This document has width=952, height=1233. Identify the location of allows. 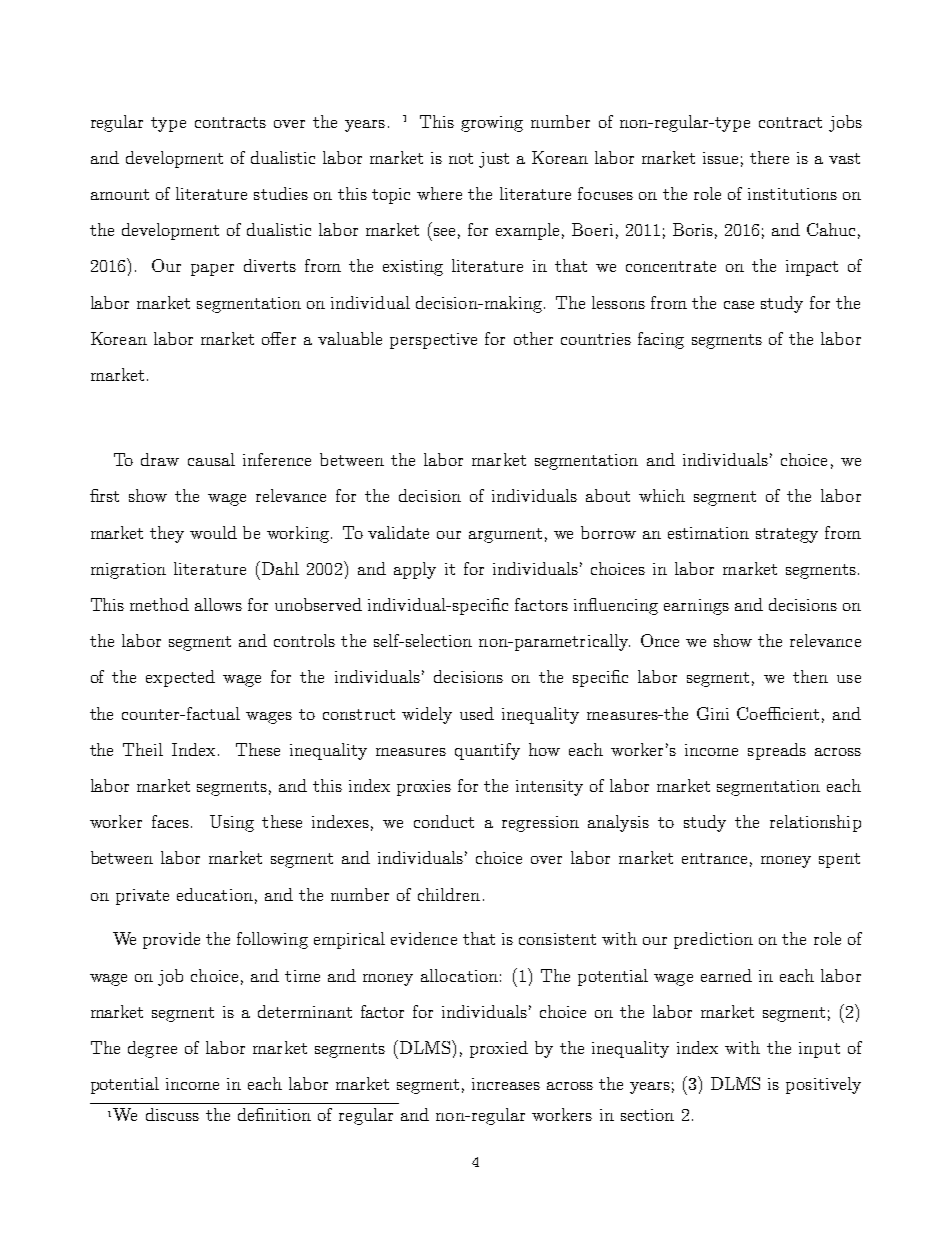
(218, 604).
